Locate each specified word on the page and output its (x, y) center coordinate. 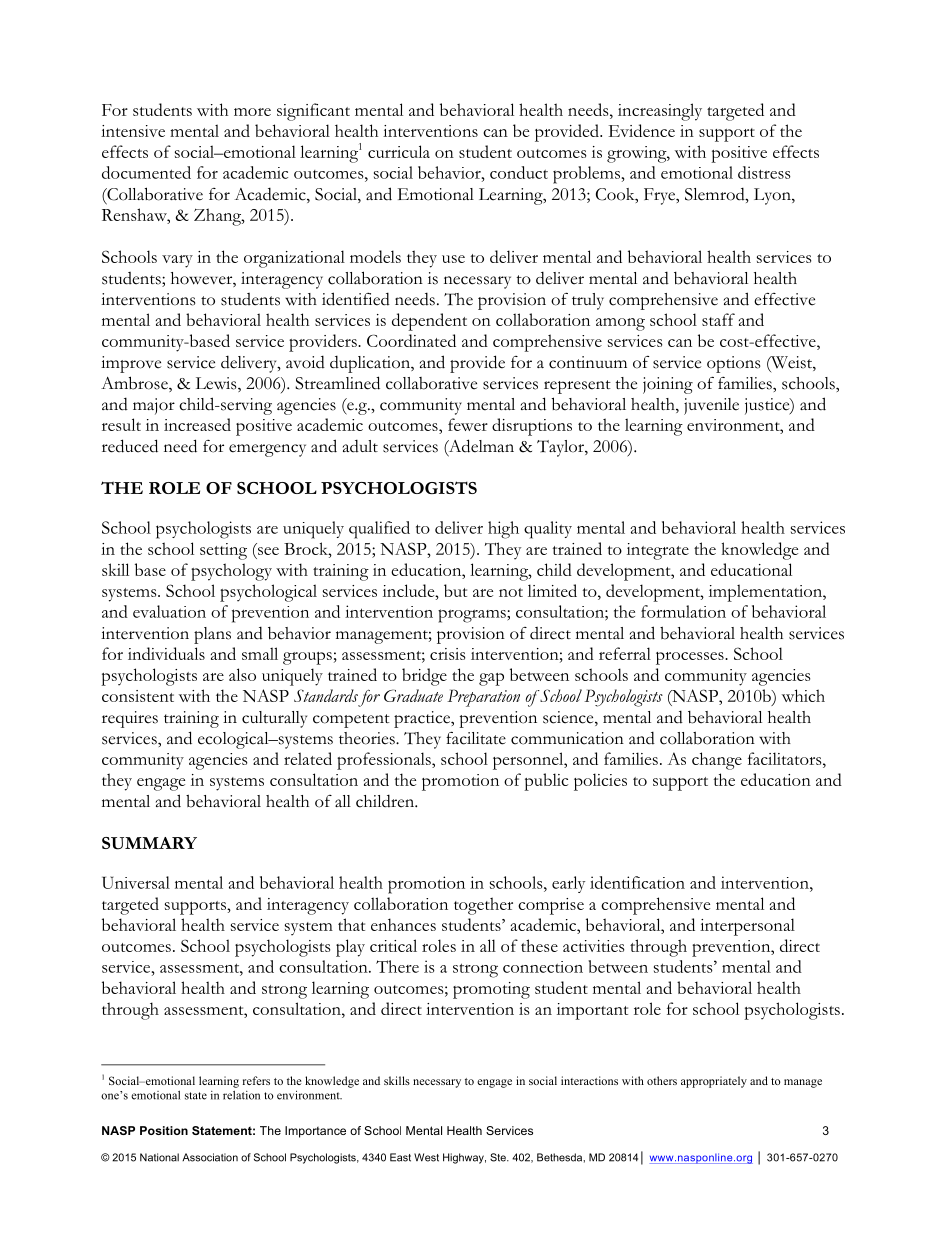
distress (764, 172)
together (483, 906)
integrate (658, 551)
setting (223, 551)
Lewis (217, 384)
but (455, 590)
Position (164, 1130)
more (252, 112)
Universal (136, 882)
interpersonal (747, 927)
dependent (429, 322)
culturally (274, 719)
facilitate (476, 738)
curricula (399, 151)
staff (718, 319)
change (717, 761)
